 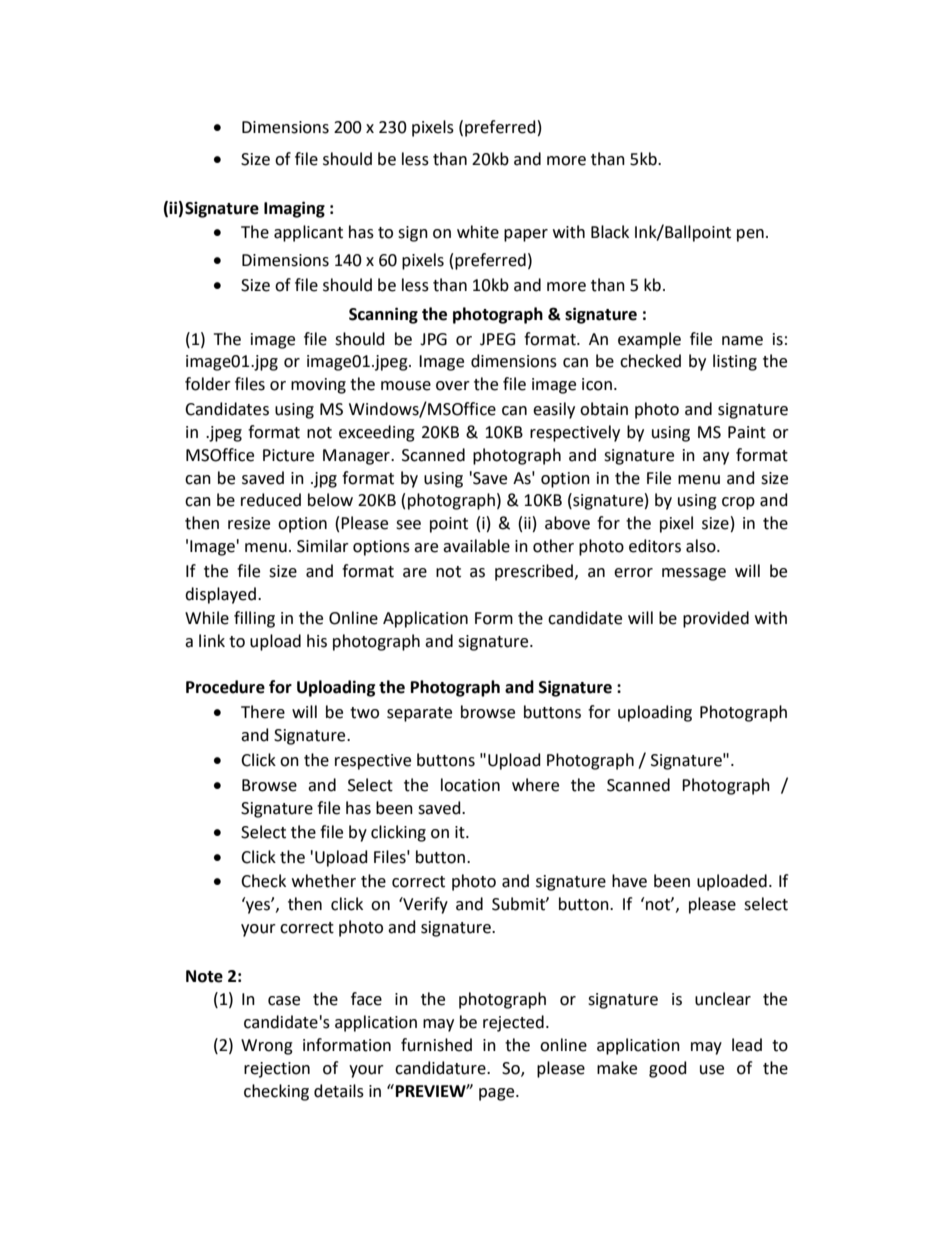 What do you see at coordinates (629, 881) in the page?
I see `have` at bounding box center [629, 881].
